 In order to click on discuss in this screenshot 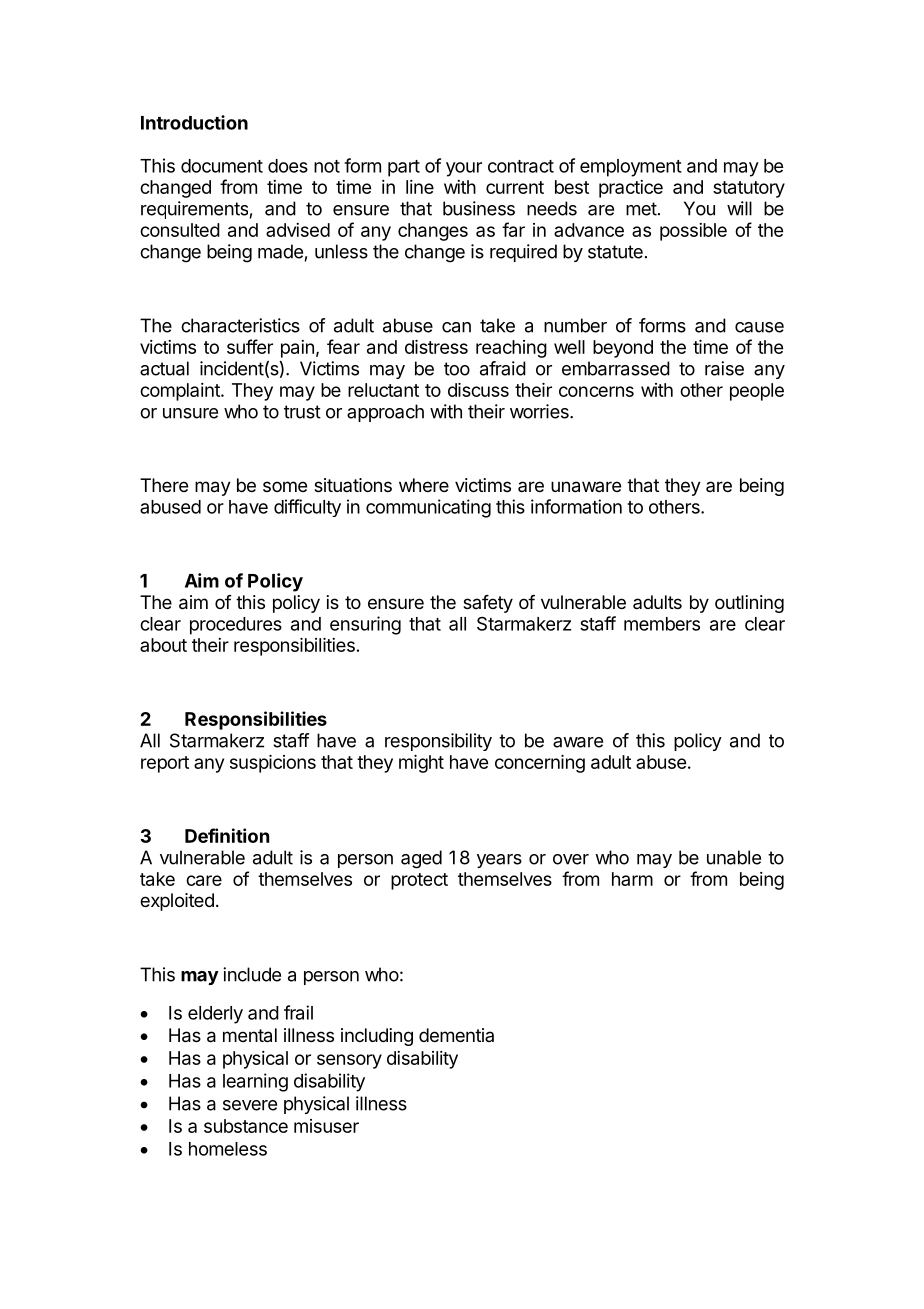, I will do `click(478, 390)`.
